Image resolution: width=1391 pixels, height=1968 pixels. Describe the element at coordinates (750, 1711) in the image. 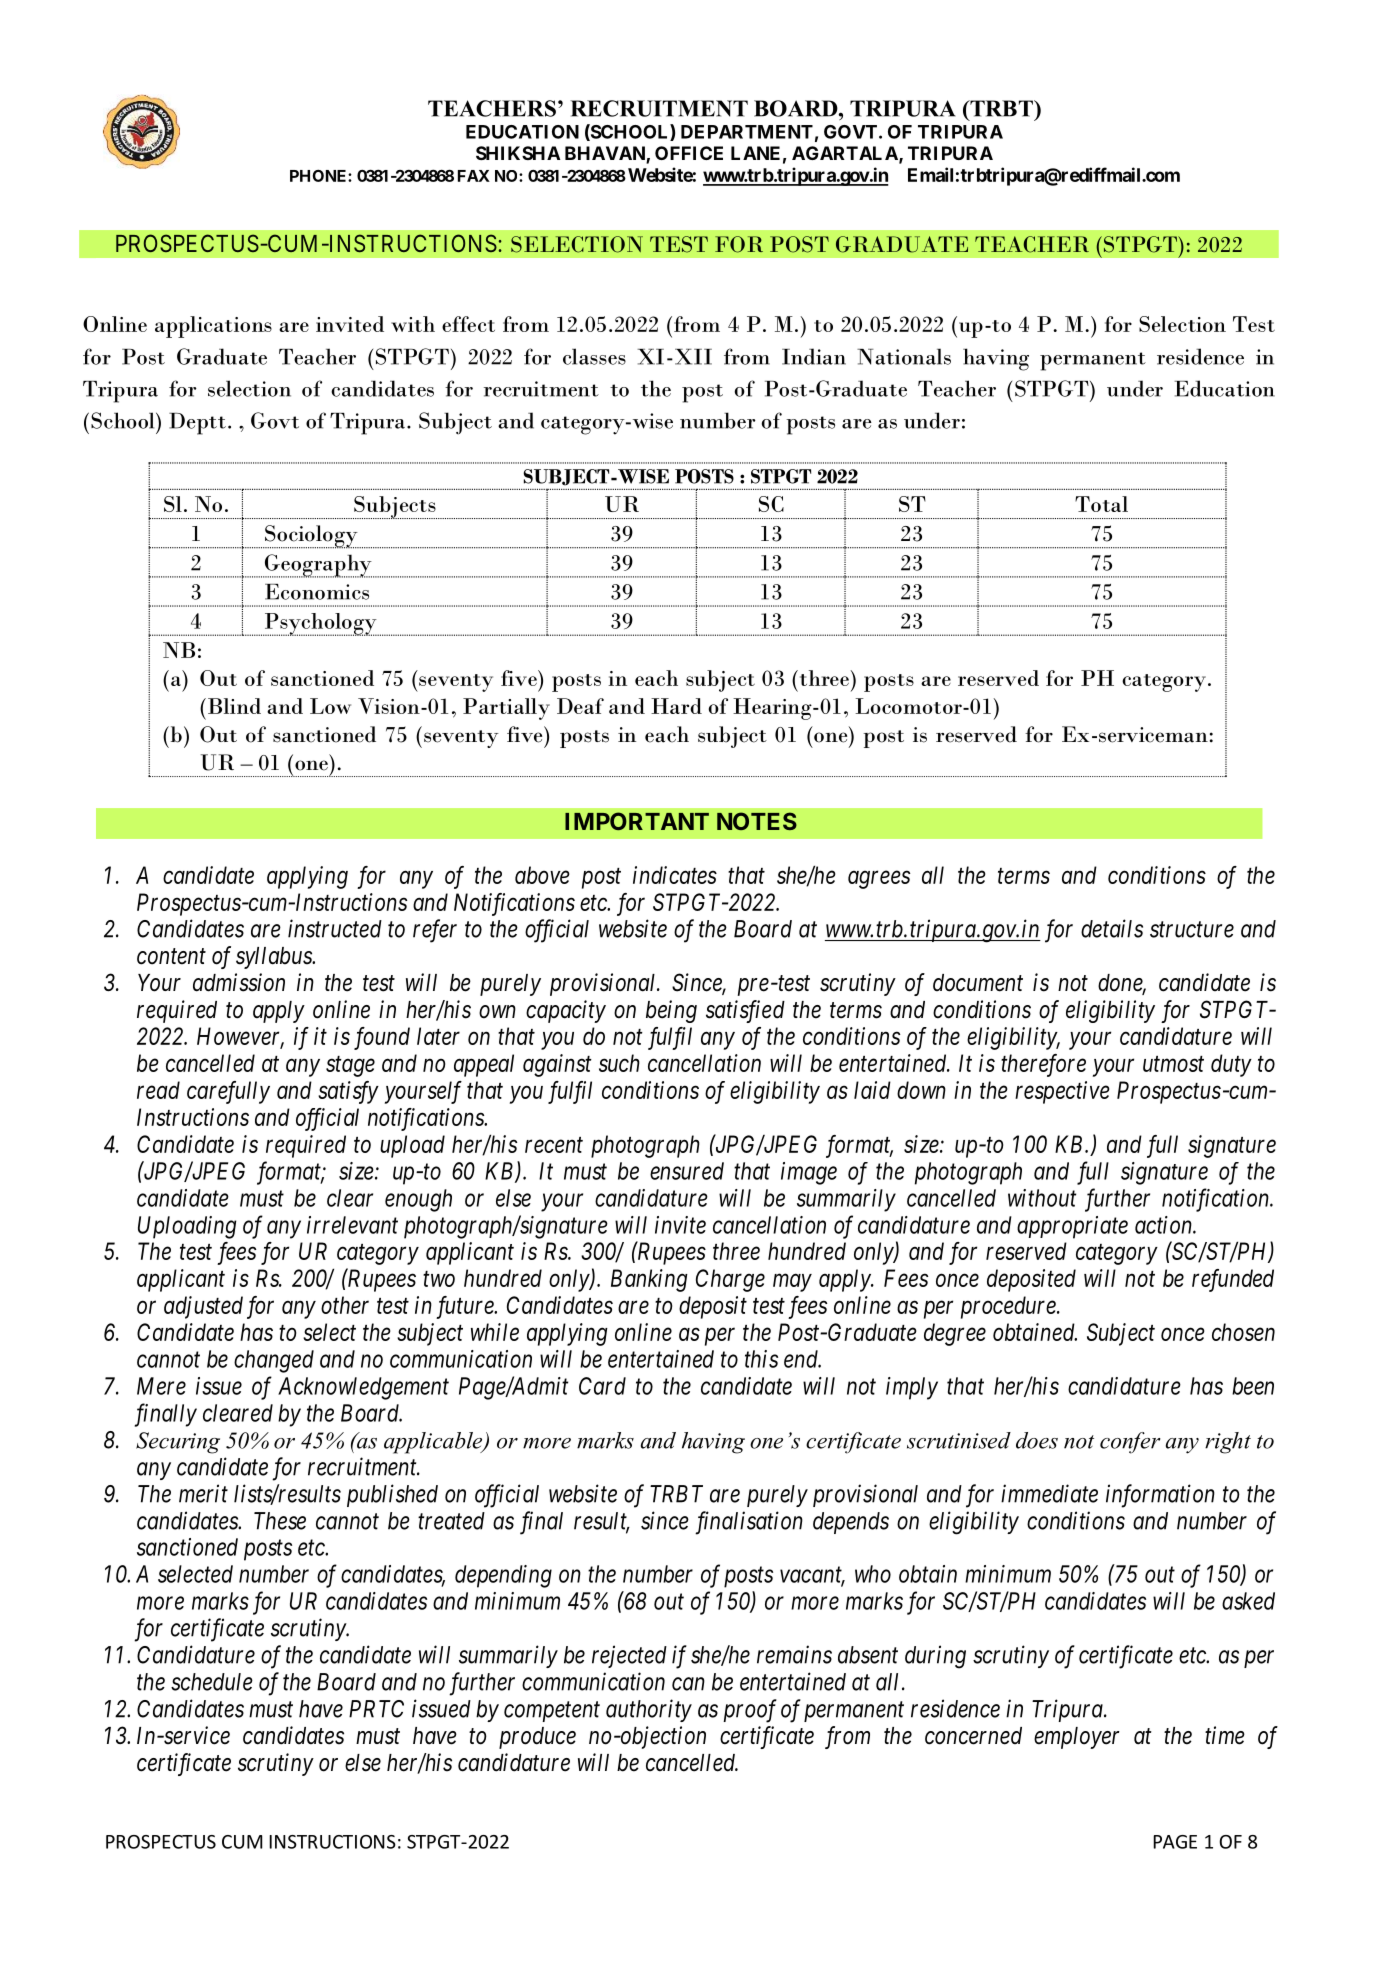

I see `proof` at that location.
